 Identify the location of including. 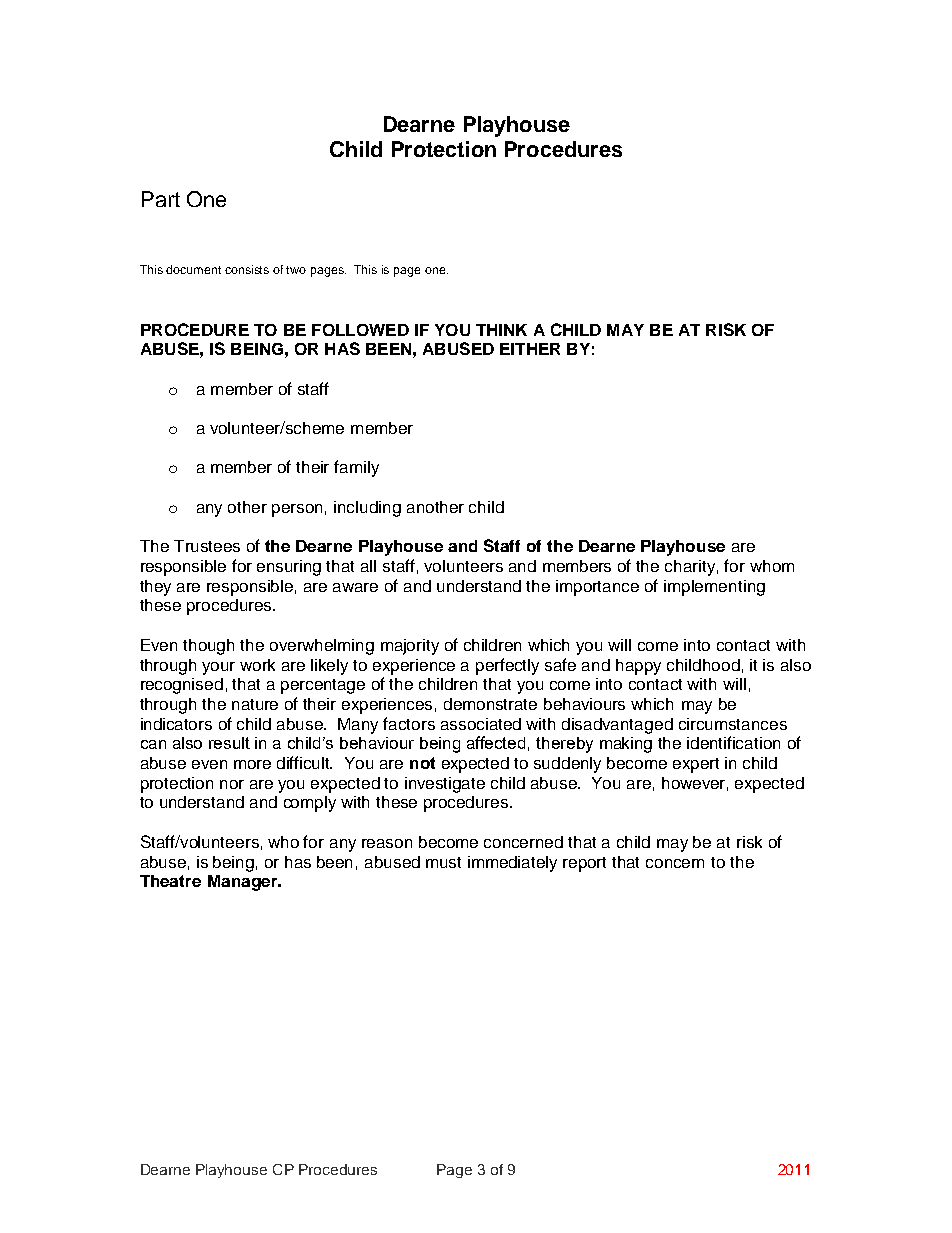
(367, 509).
